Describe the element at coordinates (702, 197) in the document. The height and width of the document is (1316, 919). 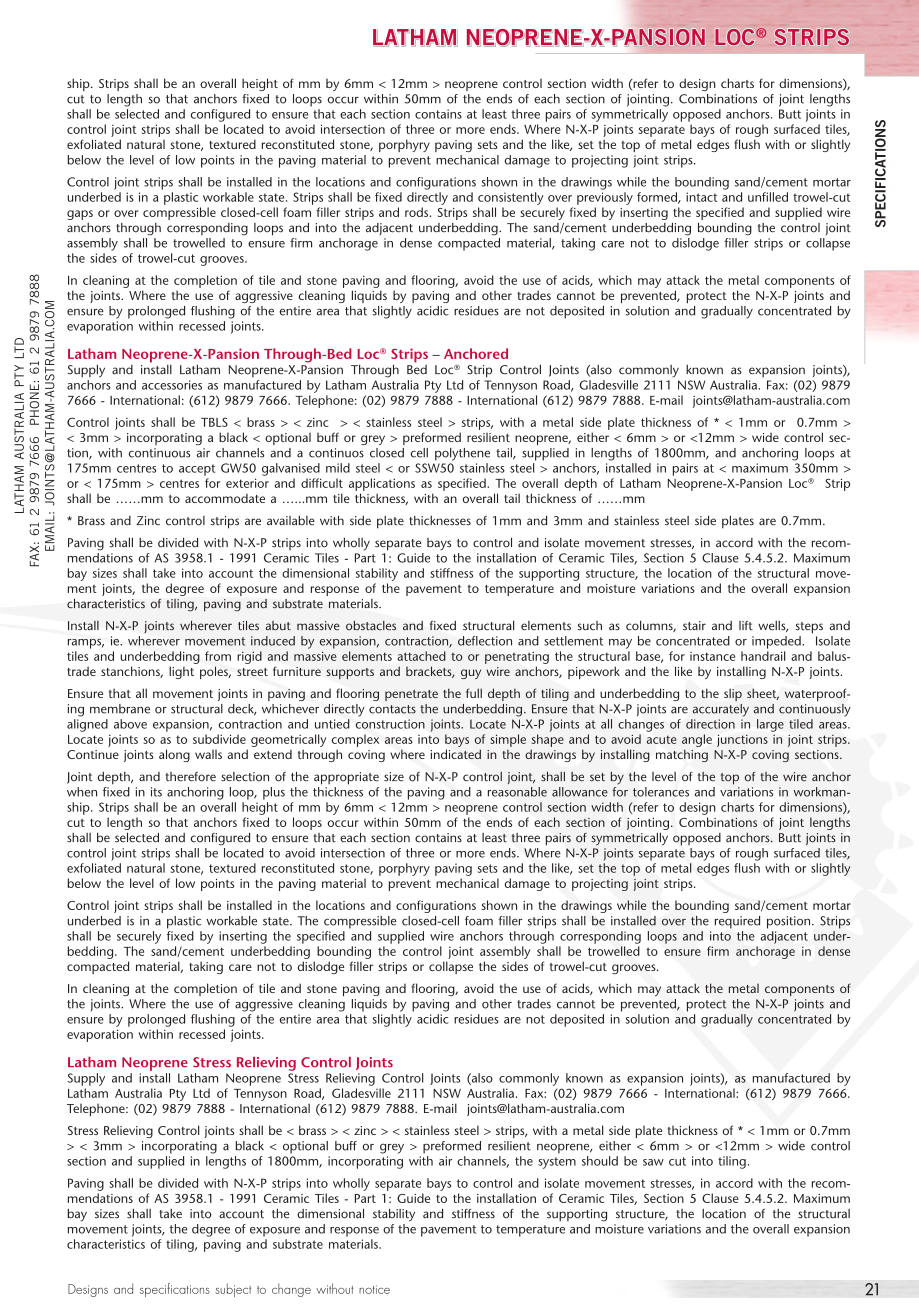
I see `intact` at that location.
